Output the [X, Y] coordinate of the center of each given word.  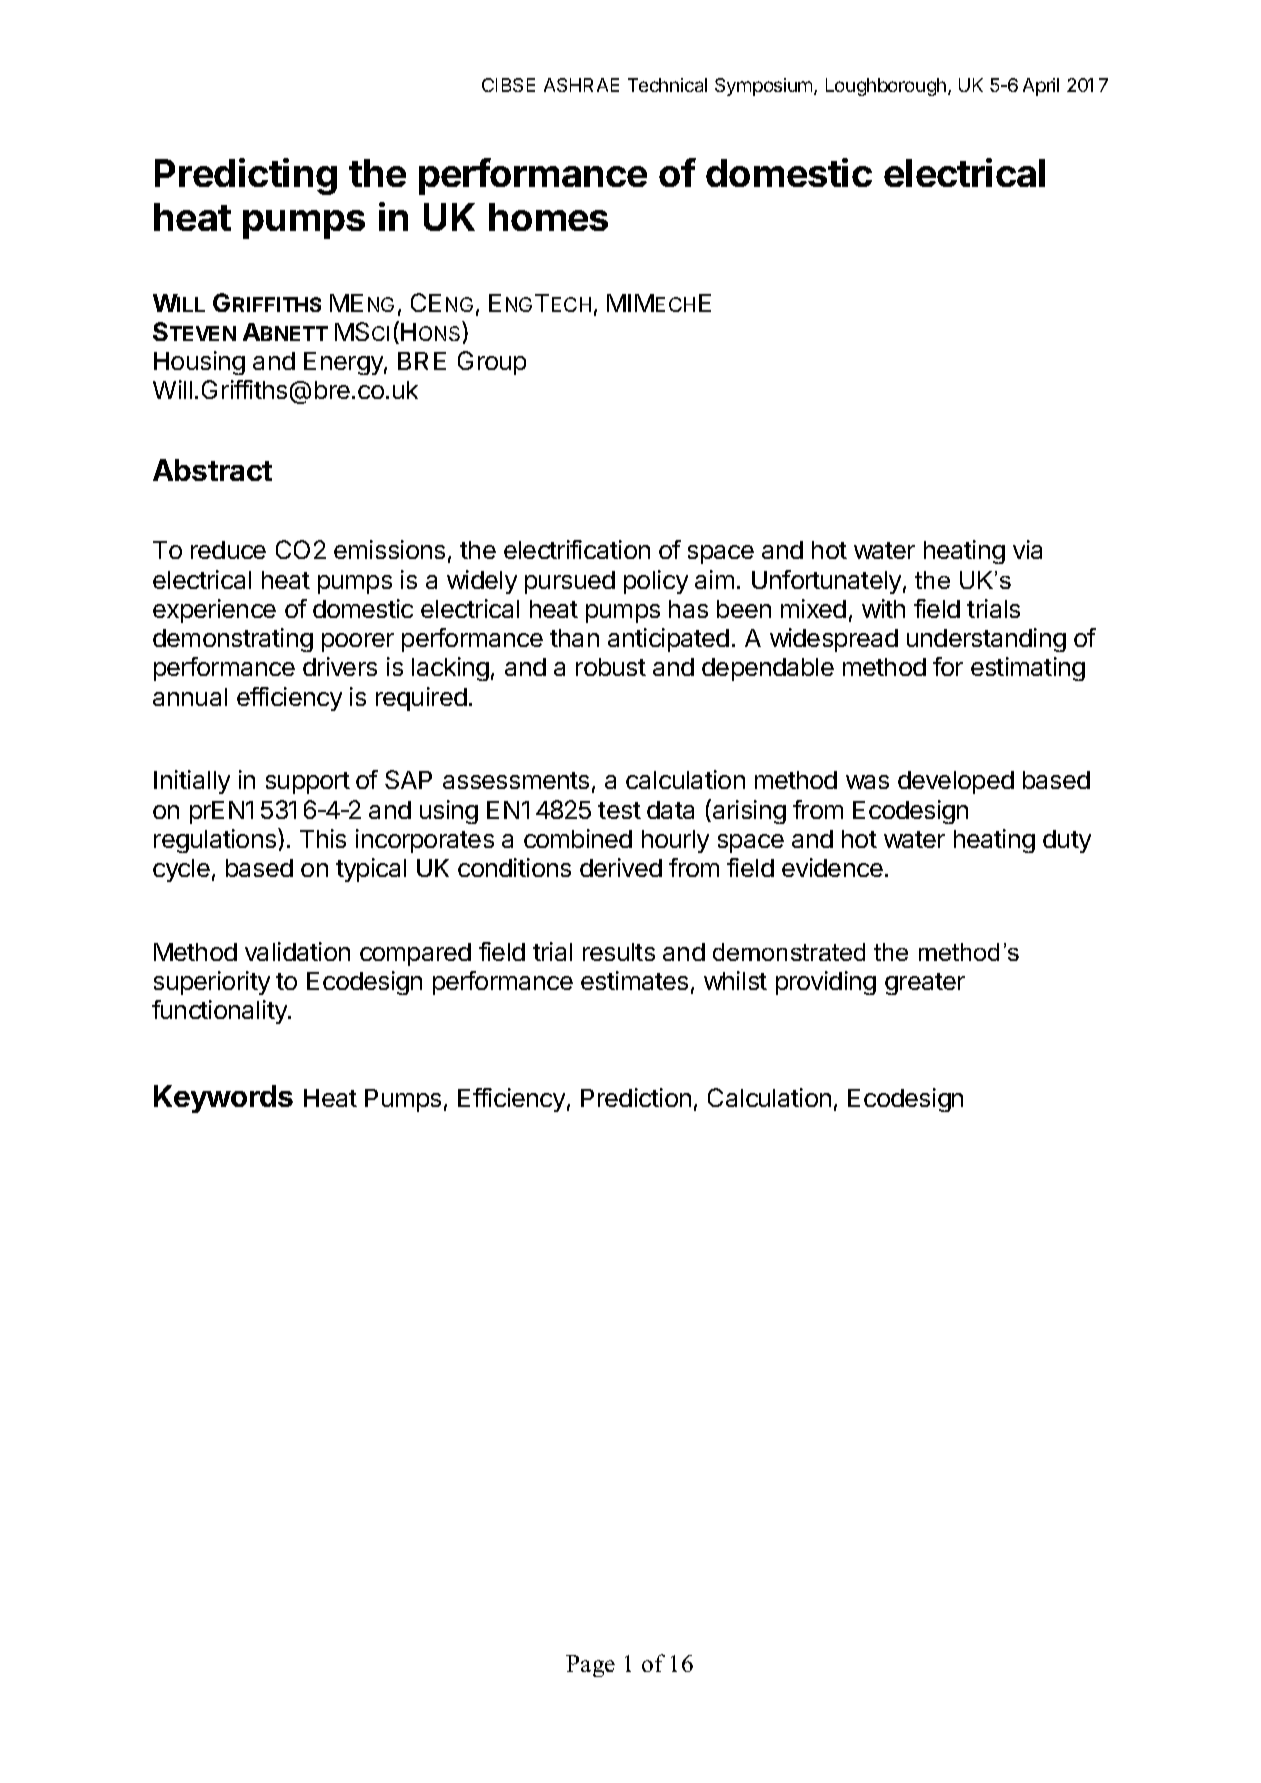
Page [590, 1666]
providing [826, 983]
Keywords [223, 1099]
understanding [986, 640]
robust [611, 667]
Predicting [246, 176]
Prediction [636, 1097]
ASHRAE [581, 85]
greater [925, 984]
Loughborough [887, 87]
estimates [634, 980]
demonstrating [233, 640]
